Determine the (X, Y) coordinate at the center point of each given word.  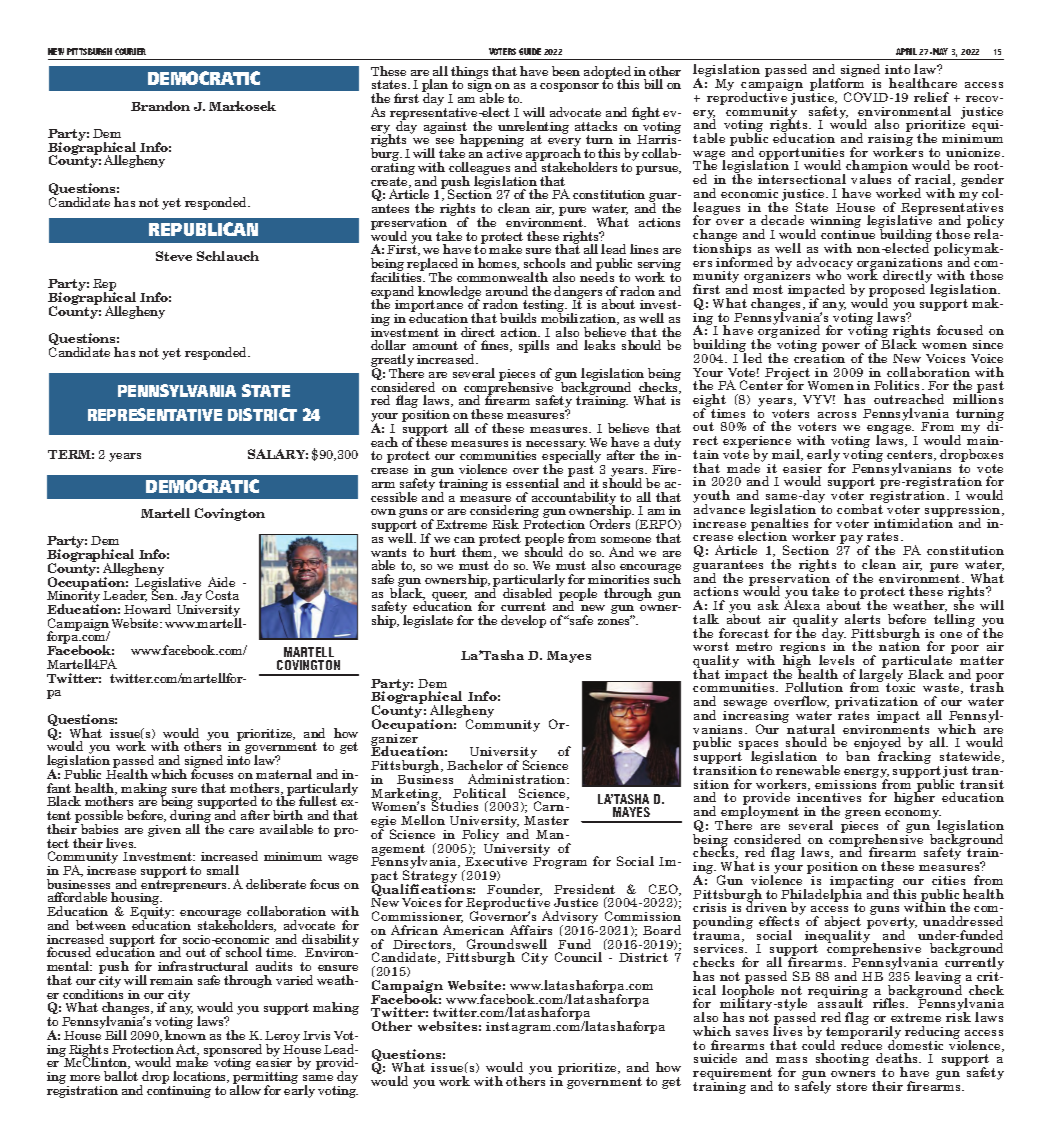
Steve (174, 256)
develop (523, 621)
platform (838, 85)
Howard (147, 609)
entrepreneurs (185, 887)
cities (948, 880)
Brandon (160, 106)
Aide (221, 582)
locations (201, 1077)
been (566, 71)
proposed (897, 292)
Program (560, 862)
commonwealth (502, 277)
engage (890, 431)
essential (532, 483)
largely (881, 675)
